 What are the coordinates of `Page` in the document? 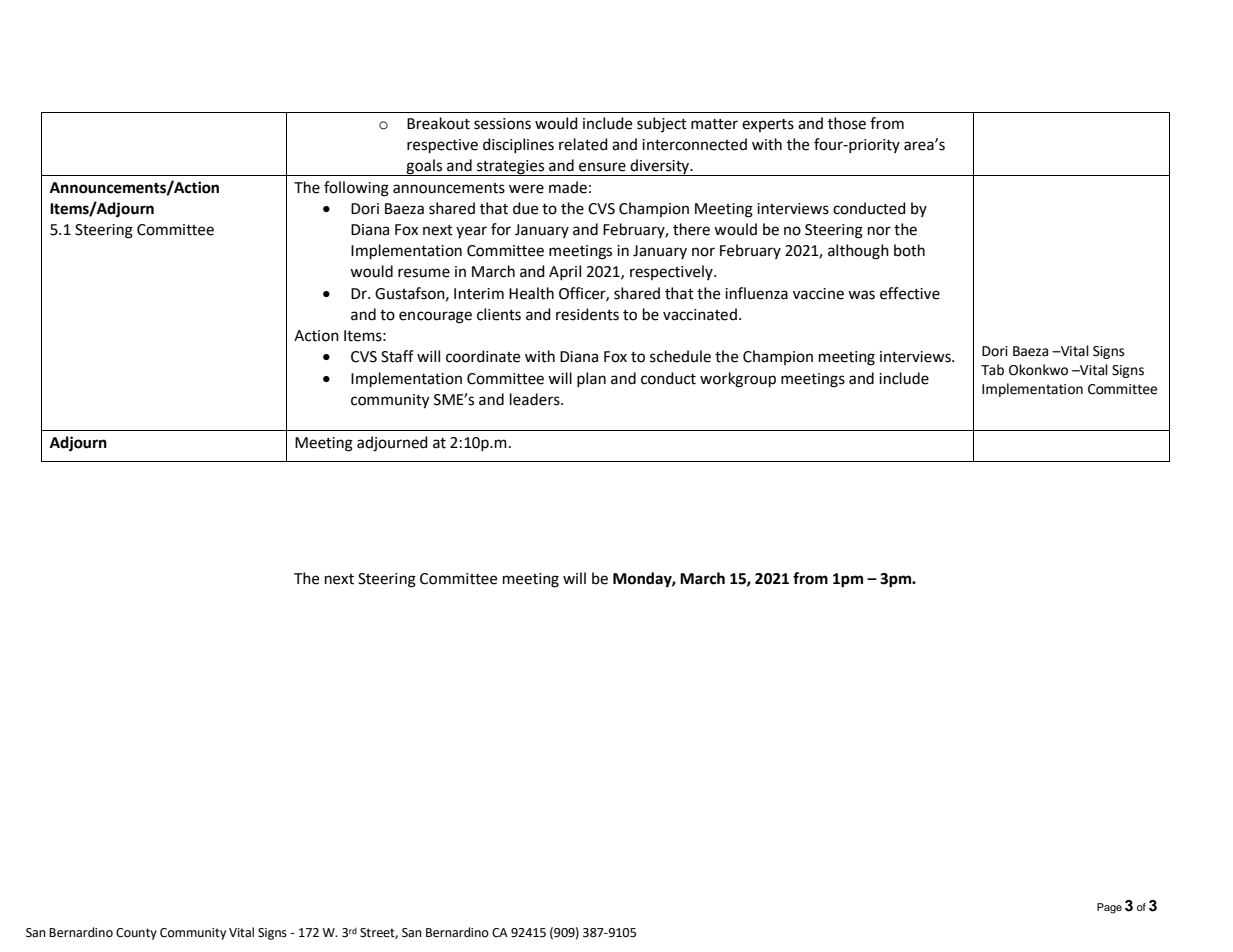 It's located at (1109, 908).
